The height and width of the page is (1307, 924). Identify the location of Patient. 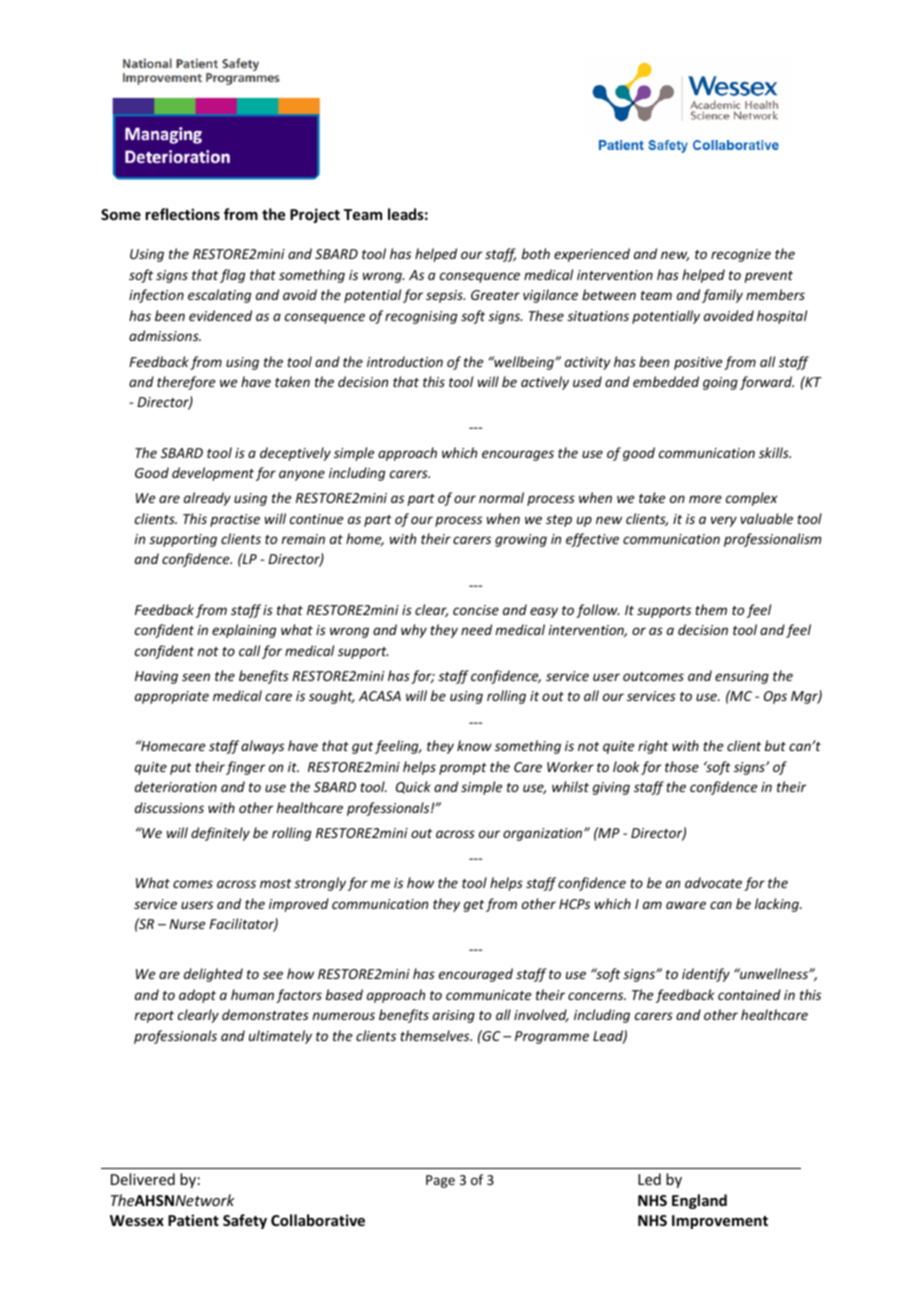
(193, 1220).
